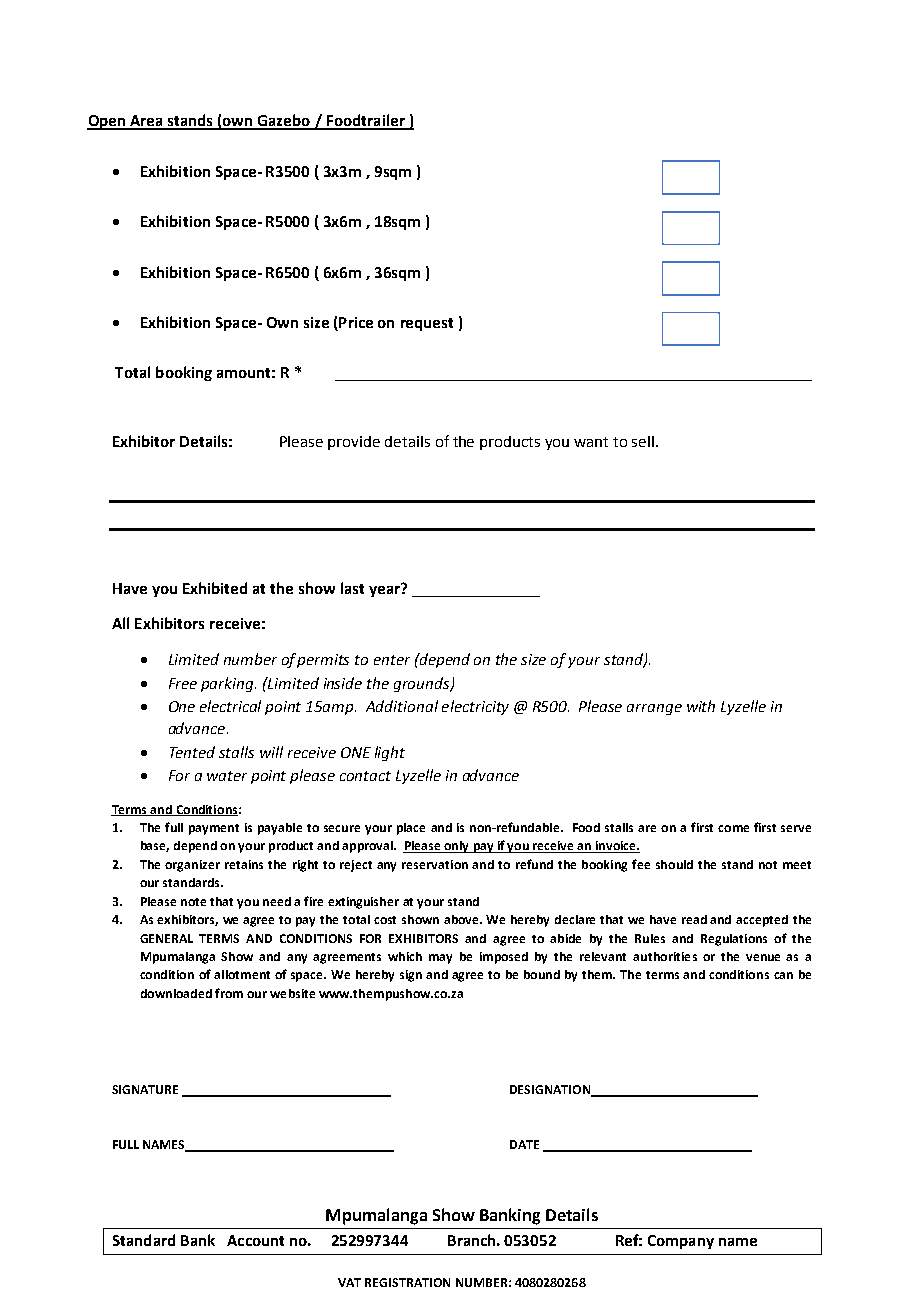 This screenshot has height=1308, width=924. Describe the element at coordinates (146, 122) in the screenshot. I see `Area` at that location.
